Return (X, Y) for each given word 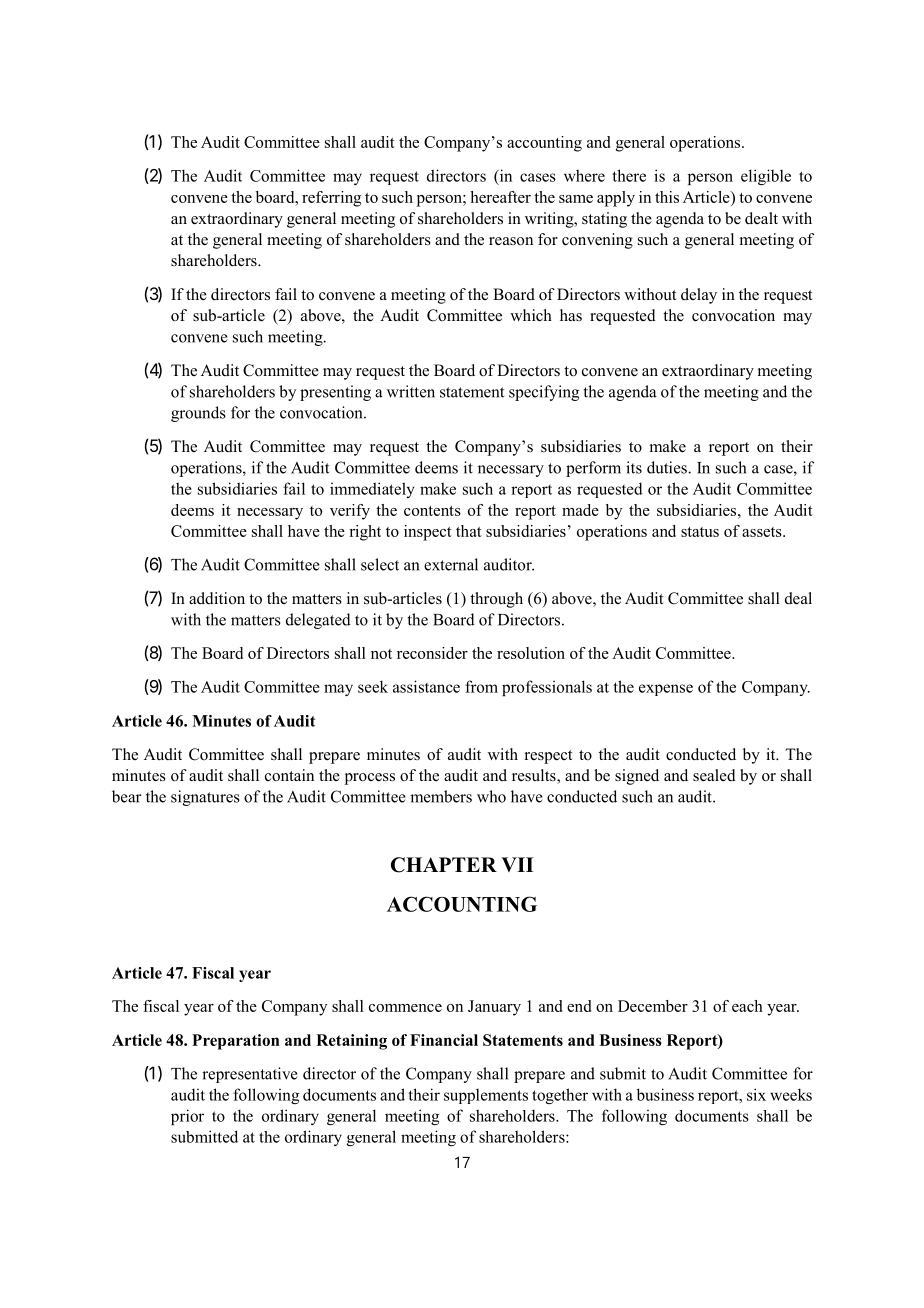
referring (331, 199)
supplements (486, 1096)
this (667, 197)
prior (187, 1117)
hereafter (500, 197)
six (756, 1094)
